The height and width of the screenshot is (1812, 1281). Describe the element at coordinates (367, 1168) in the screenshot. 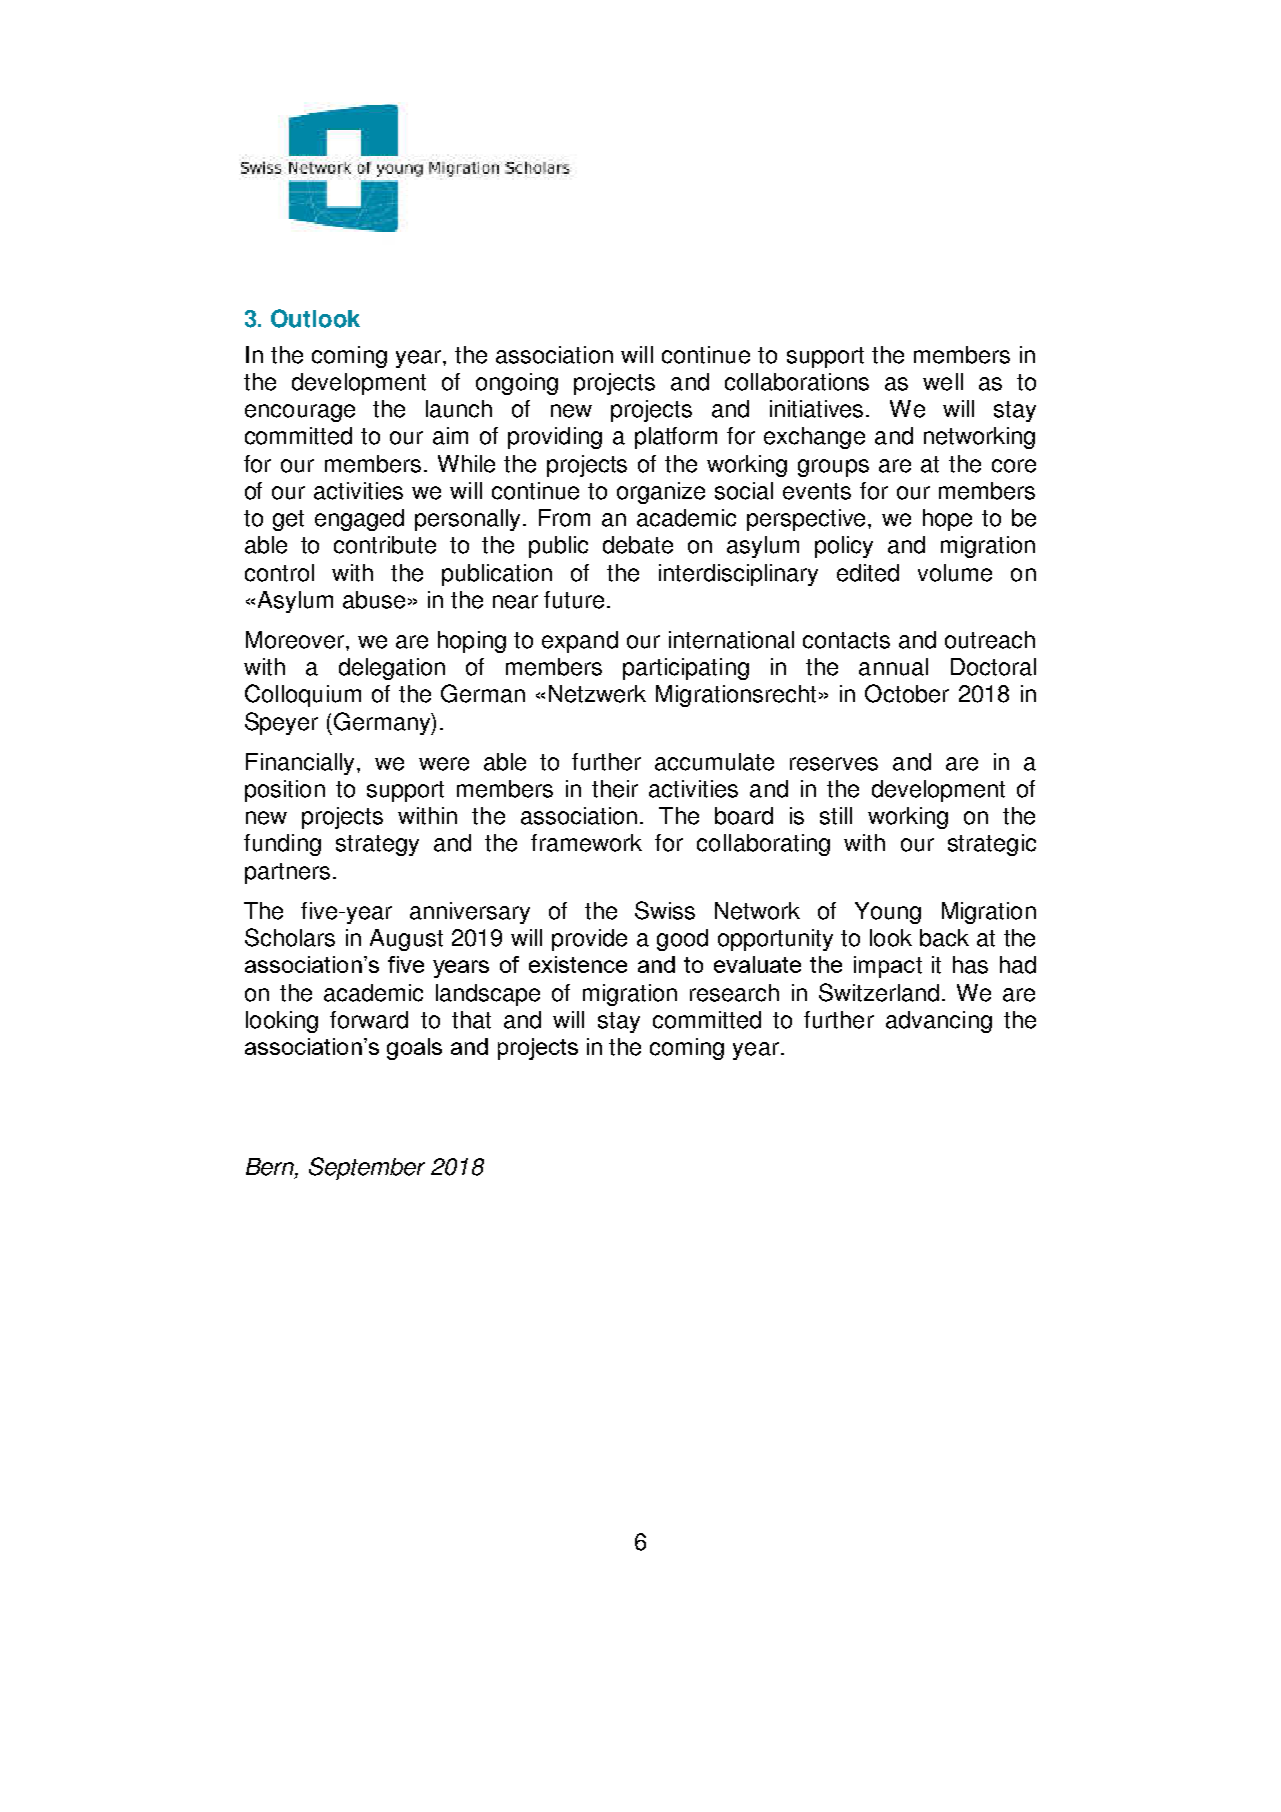

I see `September` at that location.
